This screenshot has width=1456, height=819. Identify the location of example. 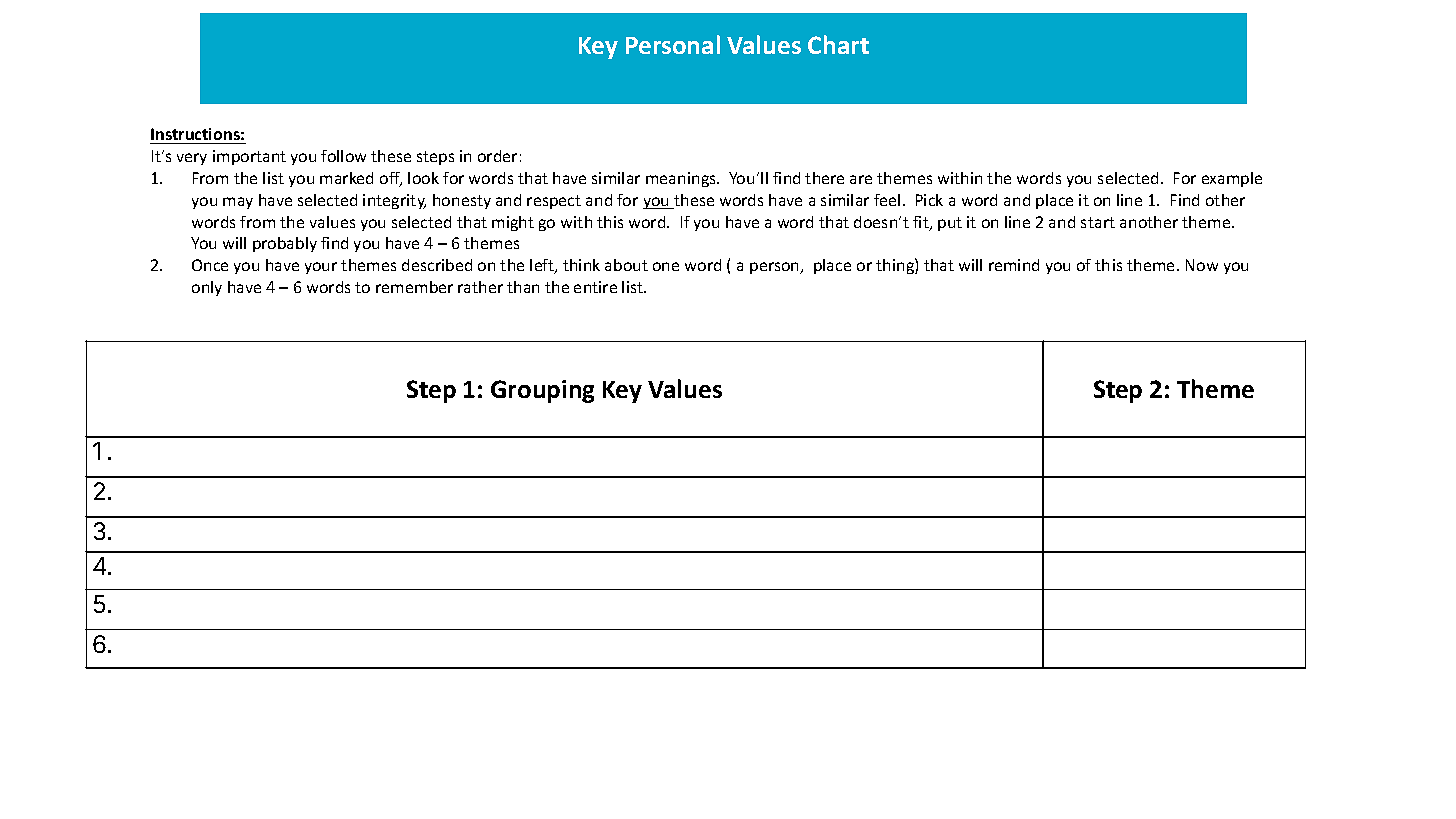
(1232, 179).
